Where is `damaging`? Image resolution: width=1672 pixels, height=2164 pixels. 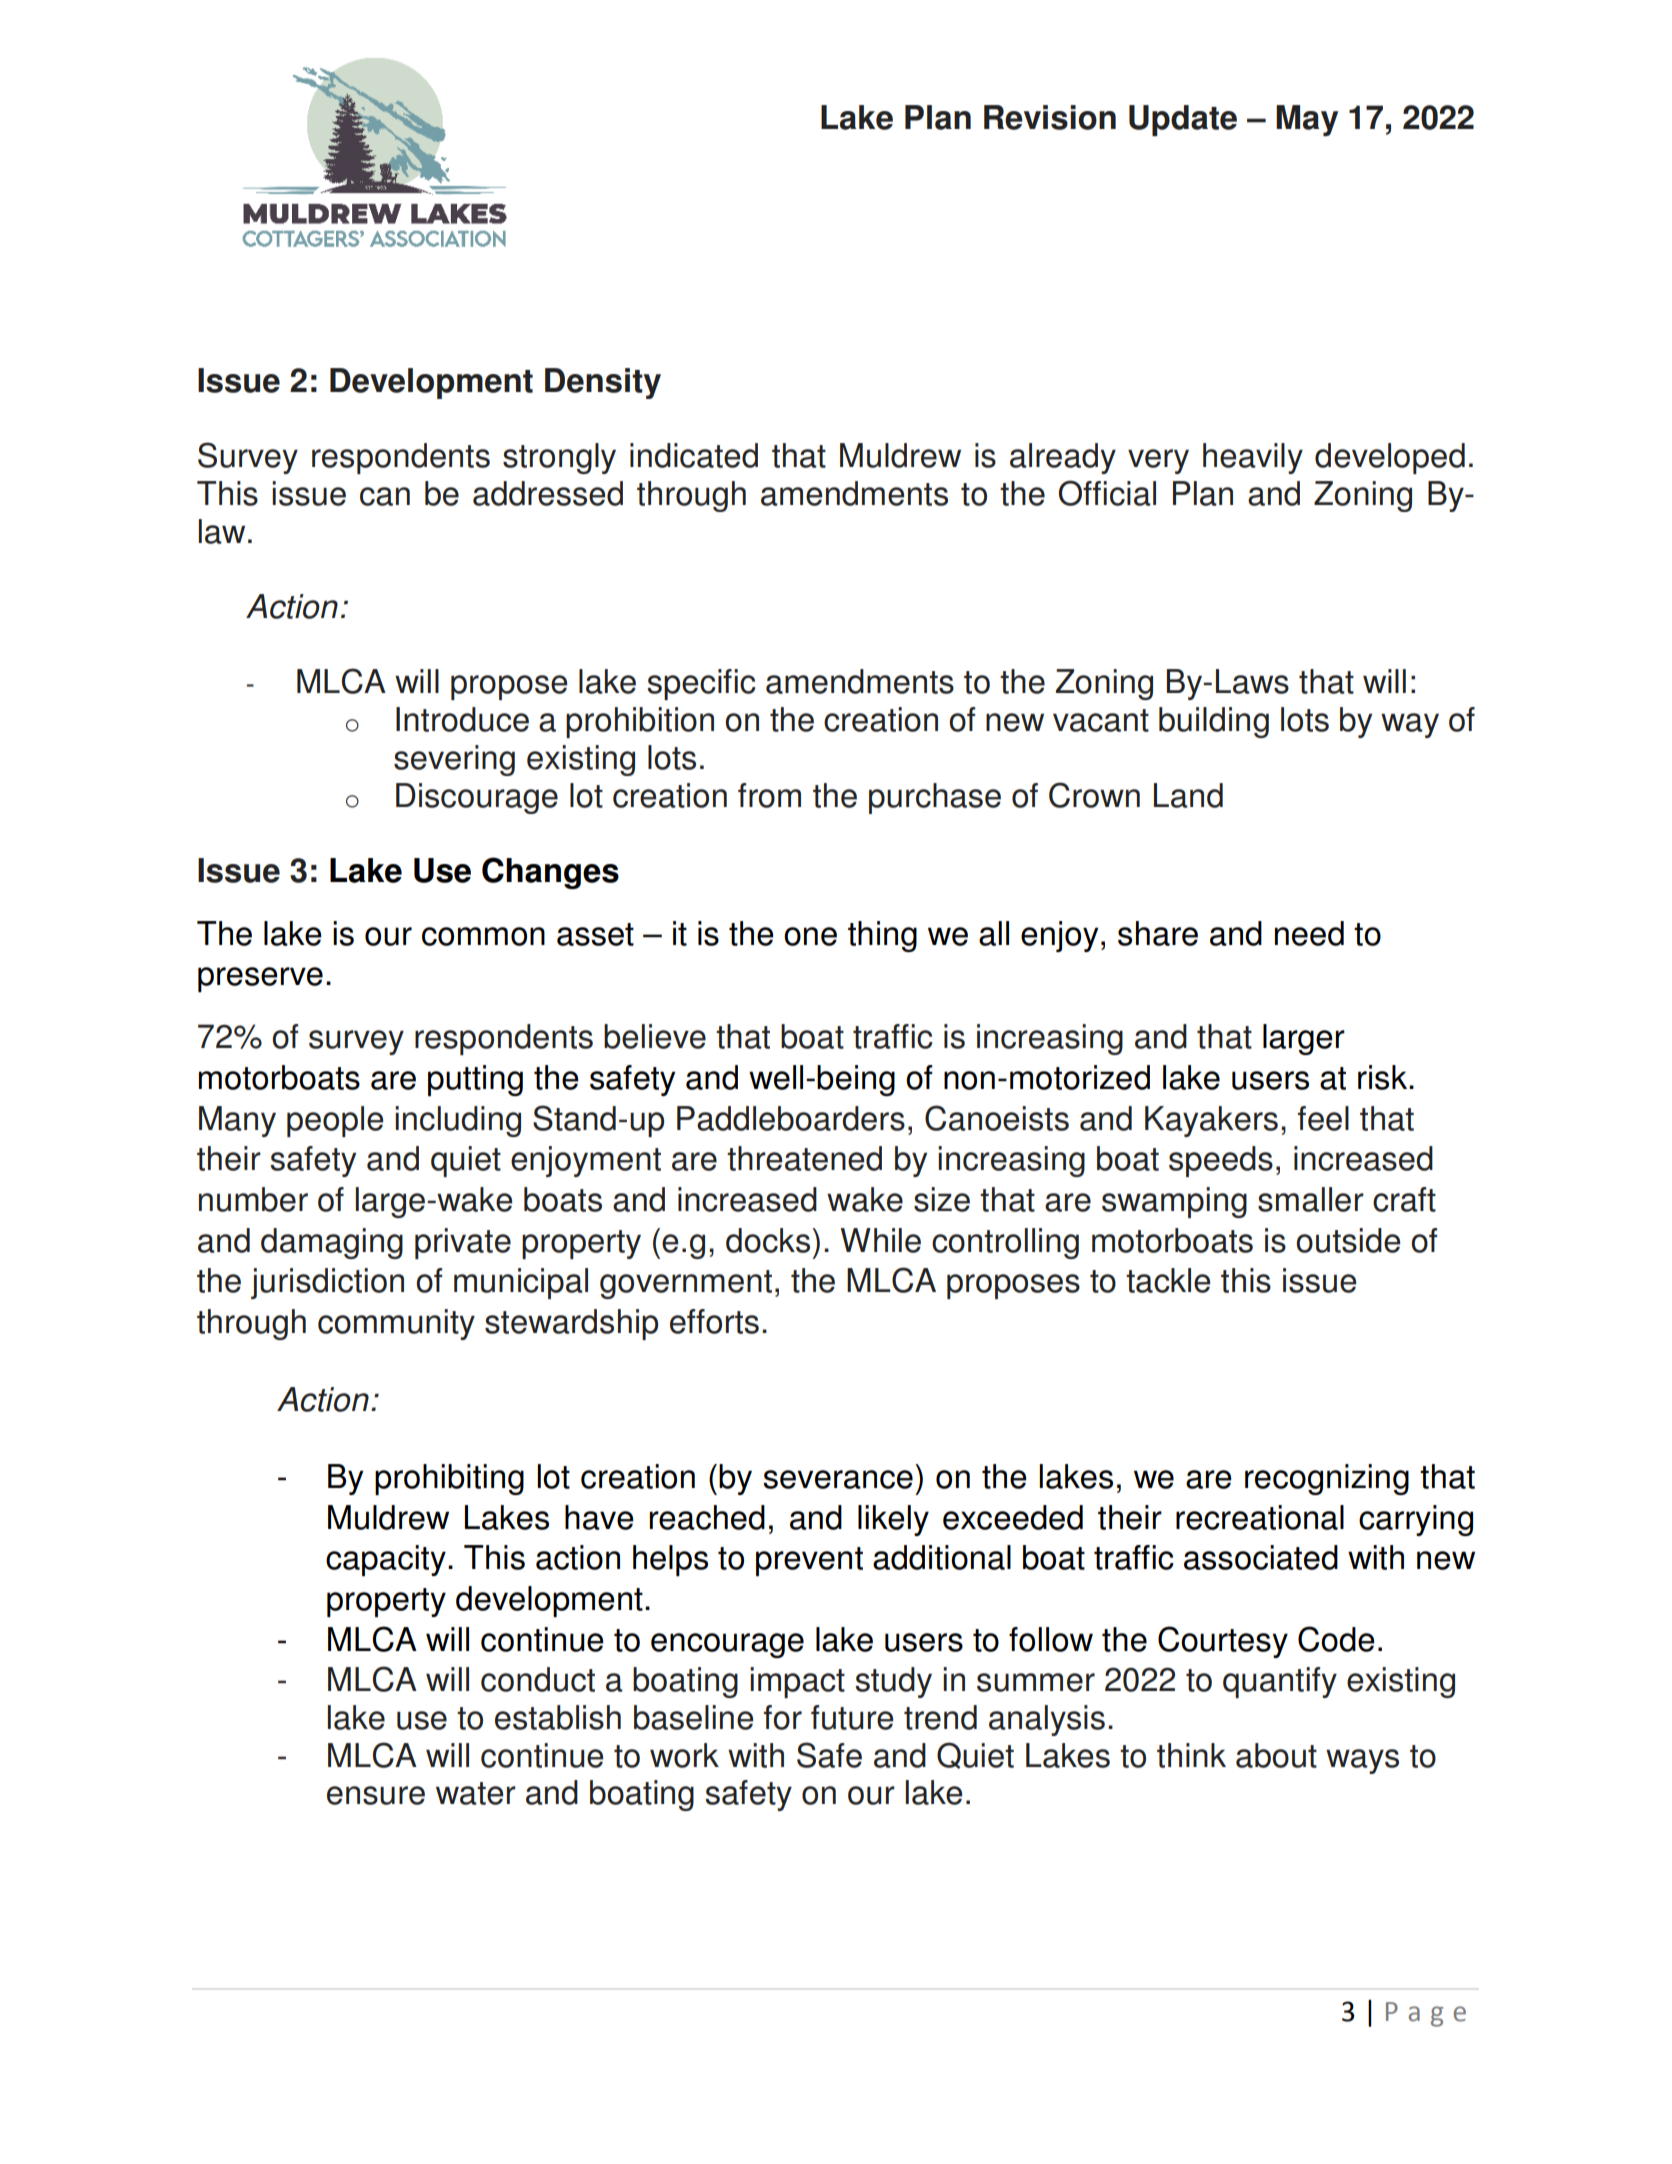 damaging is located at coordinates (332, 1243).
